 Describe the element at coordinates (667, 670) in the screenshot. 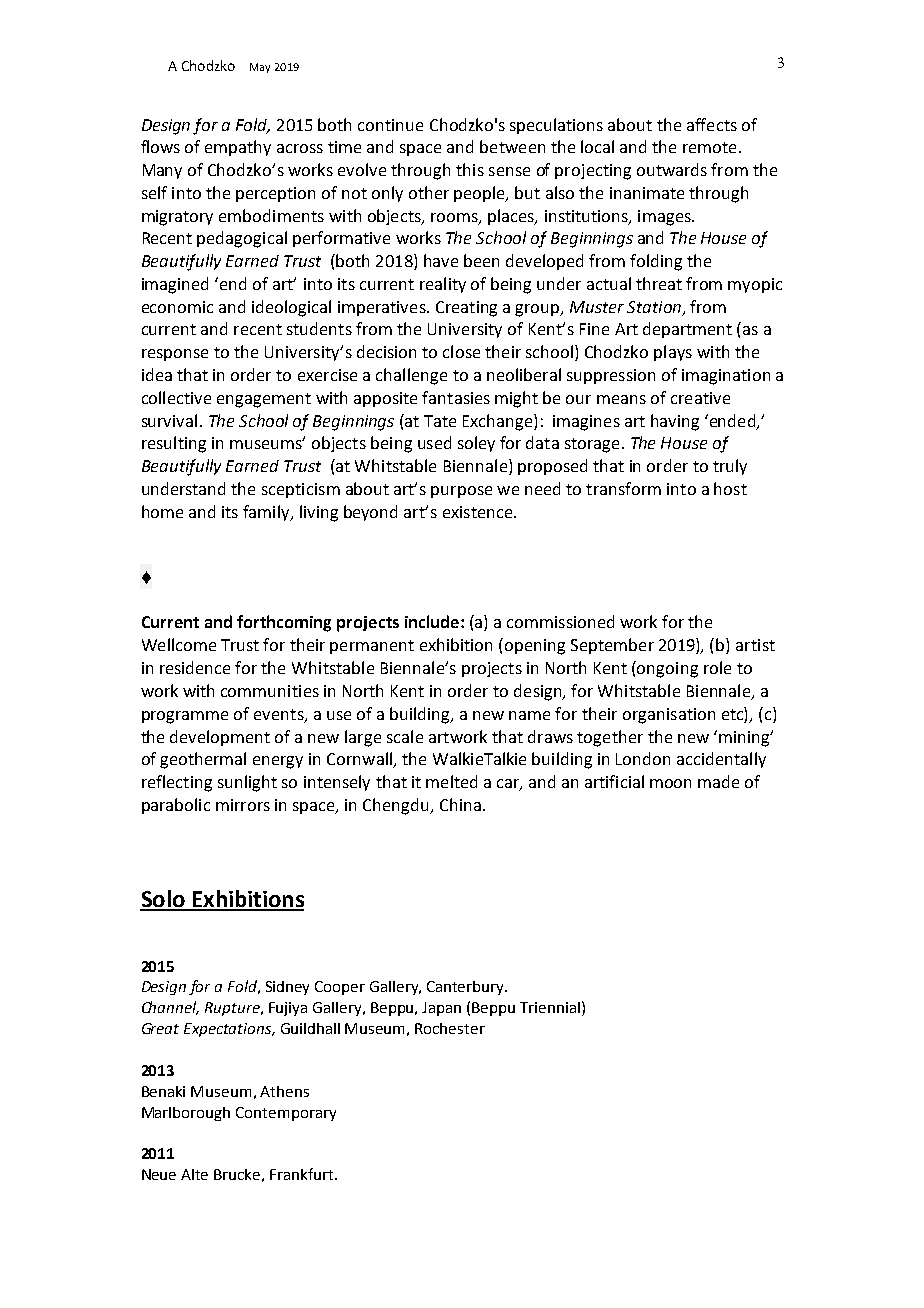

I see `ongoing` at that location.
